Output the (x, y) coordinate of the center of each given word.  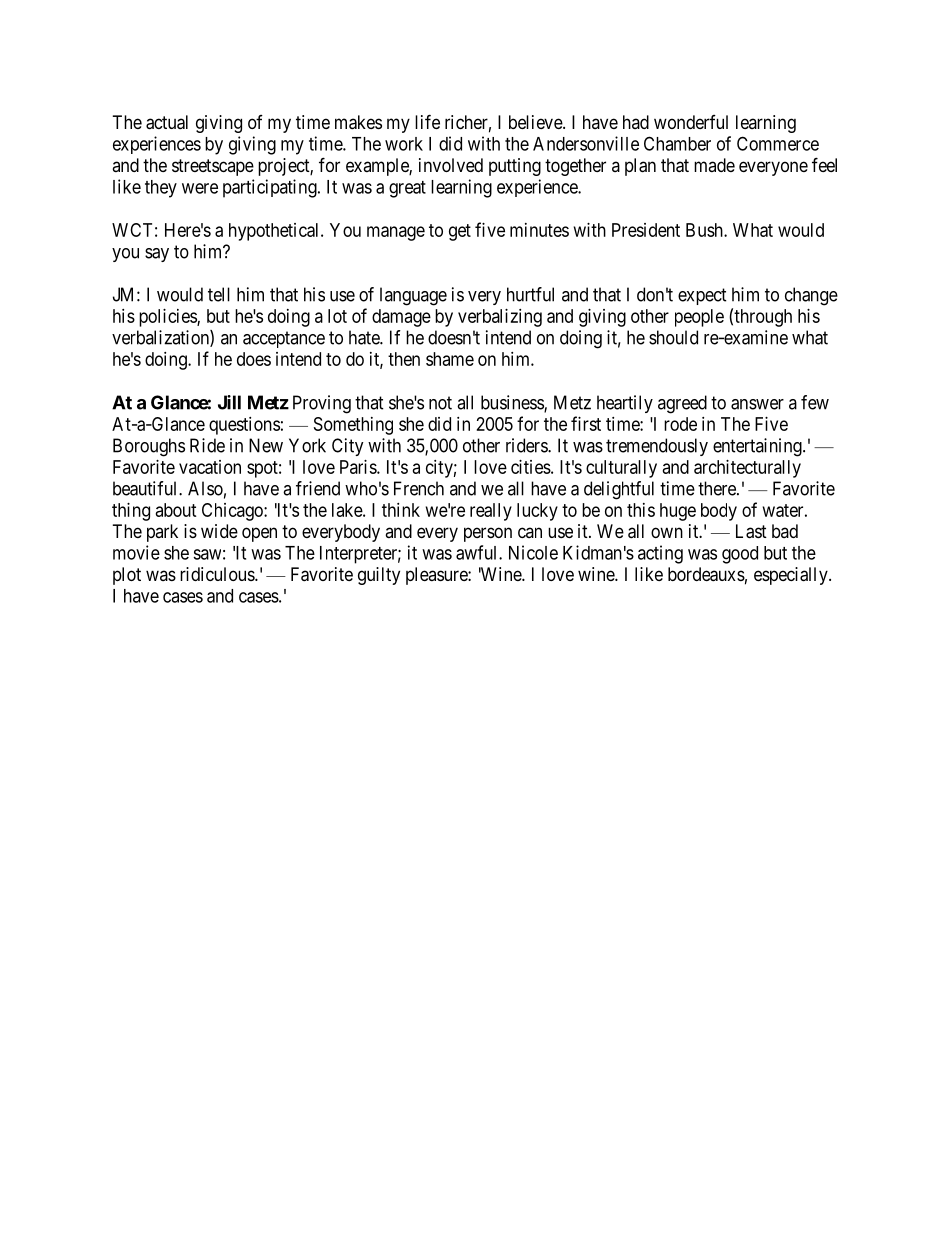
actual (167, 122)
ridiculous (218, 574)
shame (450, 359)
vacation (210, 467)
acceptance (284, 339)
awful (478, 552)
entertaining (758, 447)
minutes (539, 230)
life (427, 121)
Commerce (778, 143)
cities (531, 467)
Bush (705, 230)
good (740, 555)
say (157, 255)
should (673, 337)
